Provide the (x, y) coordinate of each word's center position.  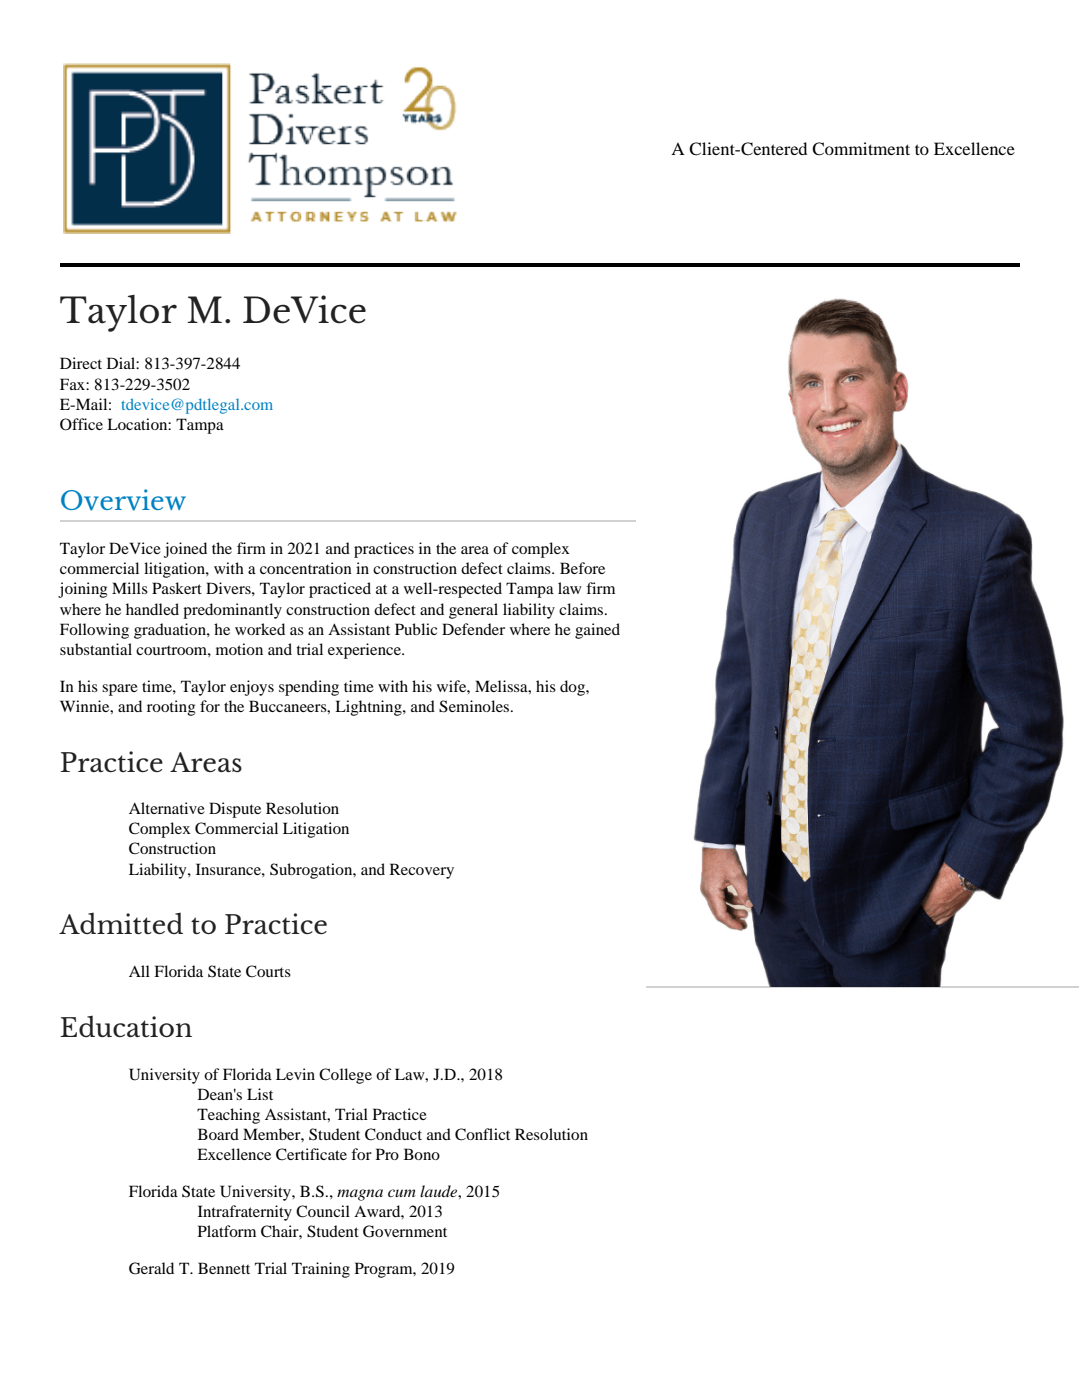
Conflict (482, 1134)
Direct (81, 363)
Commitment (861, 149)
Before (582, 568)
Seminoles (475, 706)
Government (405, 1231)
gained (597, 631)
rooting (171, 708)
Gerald (151, 1268)
